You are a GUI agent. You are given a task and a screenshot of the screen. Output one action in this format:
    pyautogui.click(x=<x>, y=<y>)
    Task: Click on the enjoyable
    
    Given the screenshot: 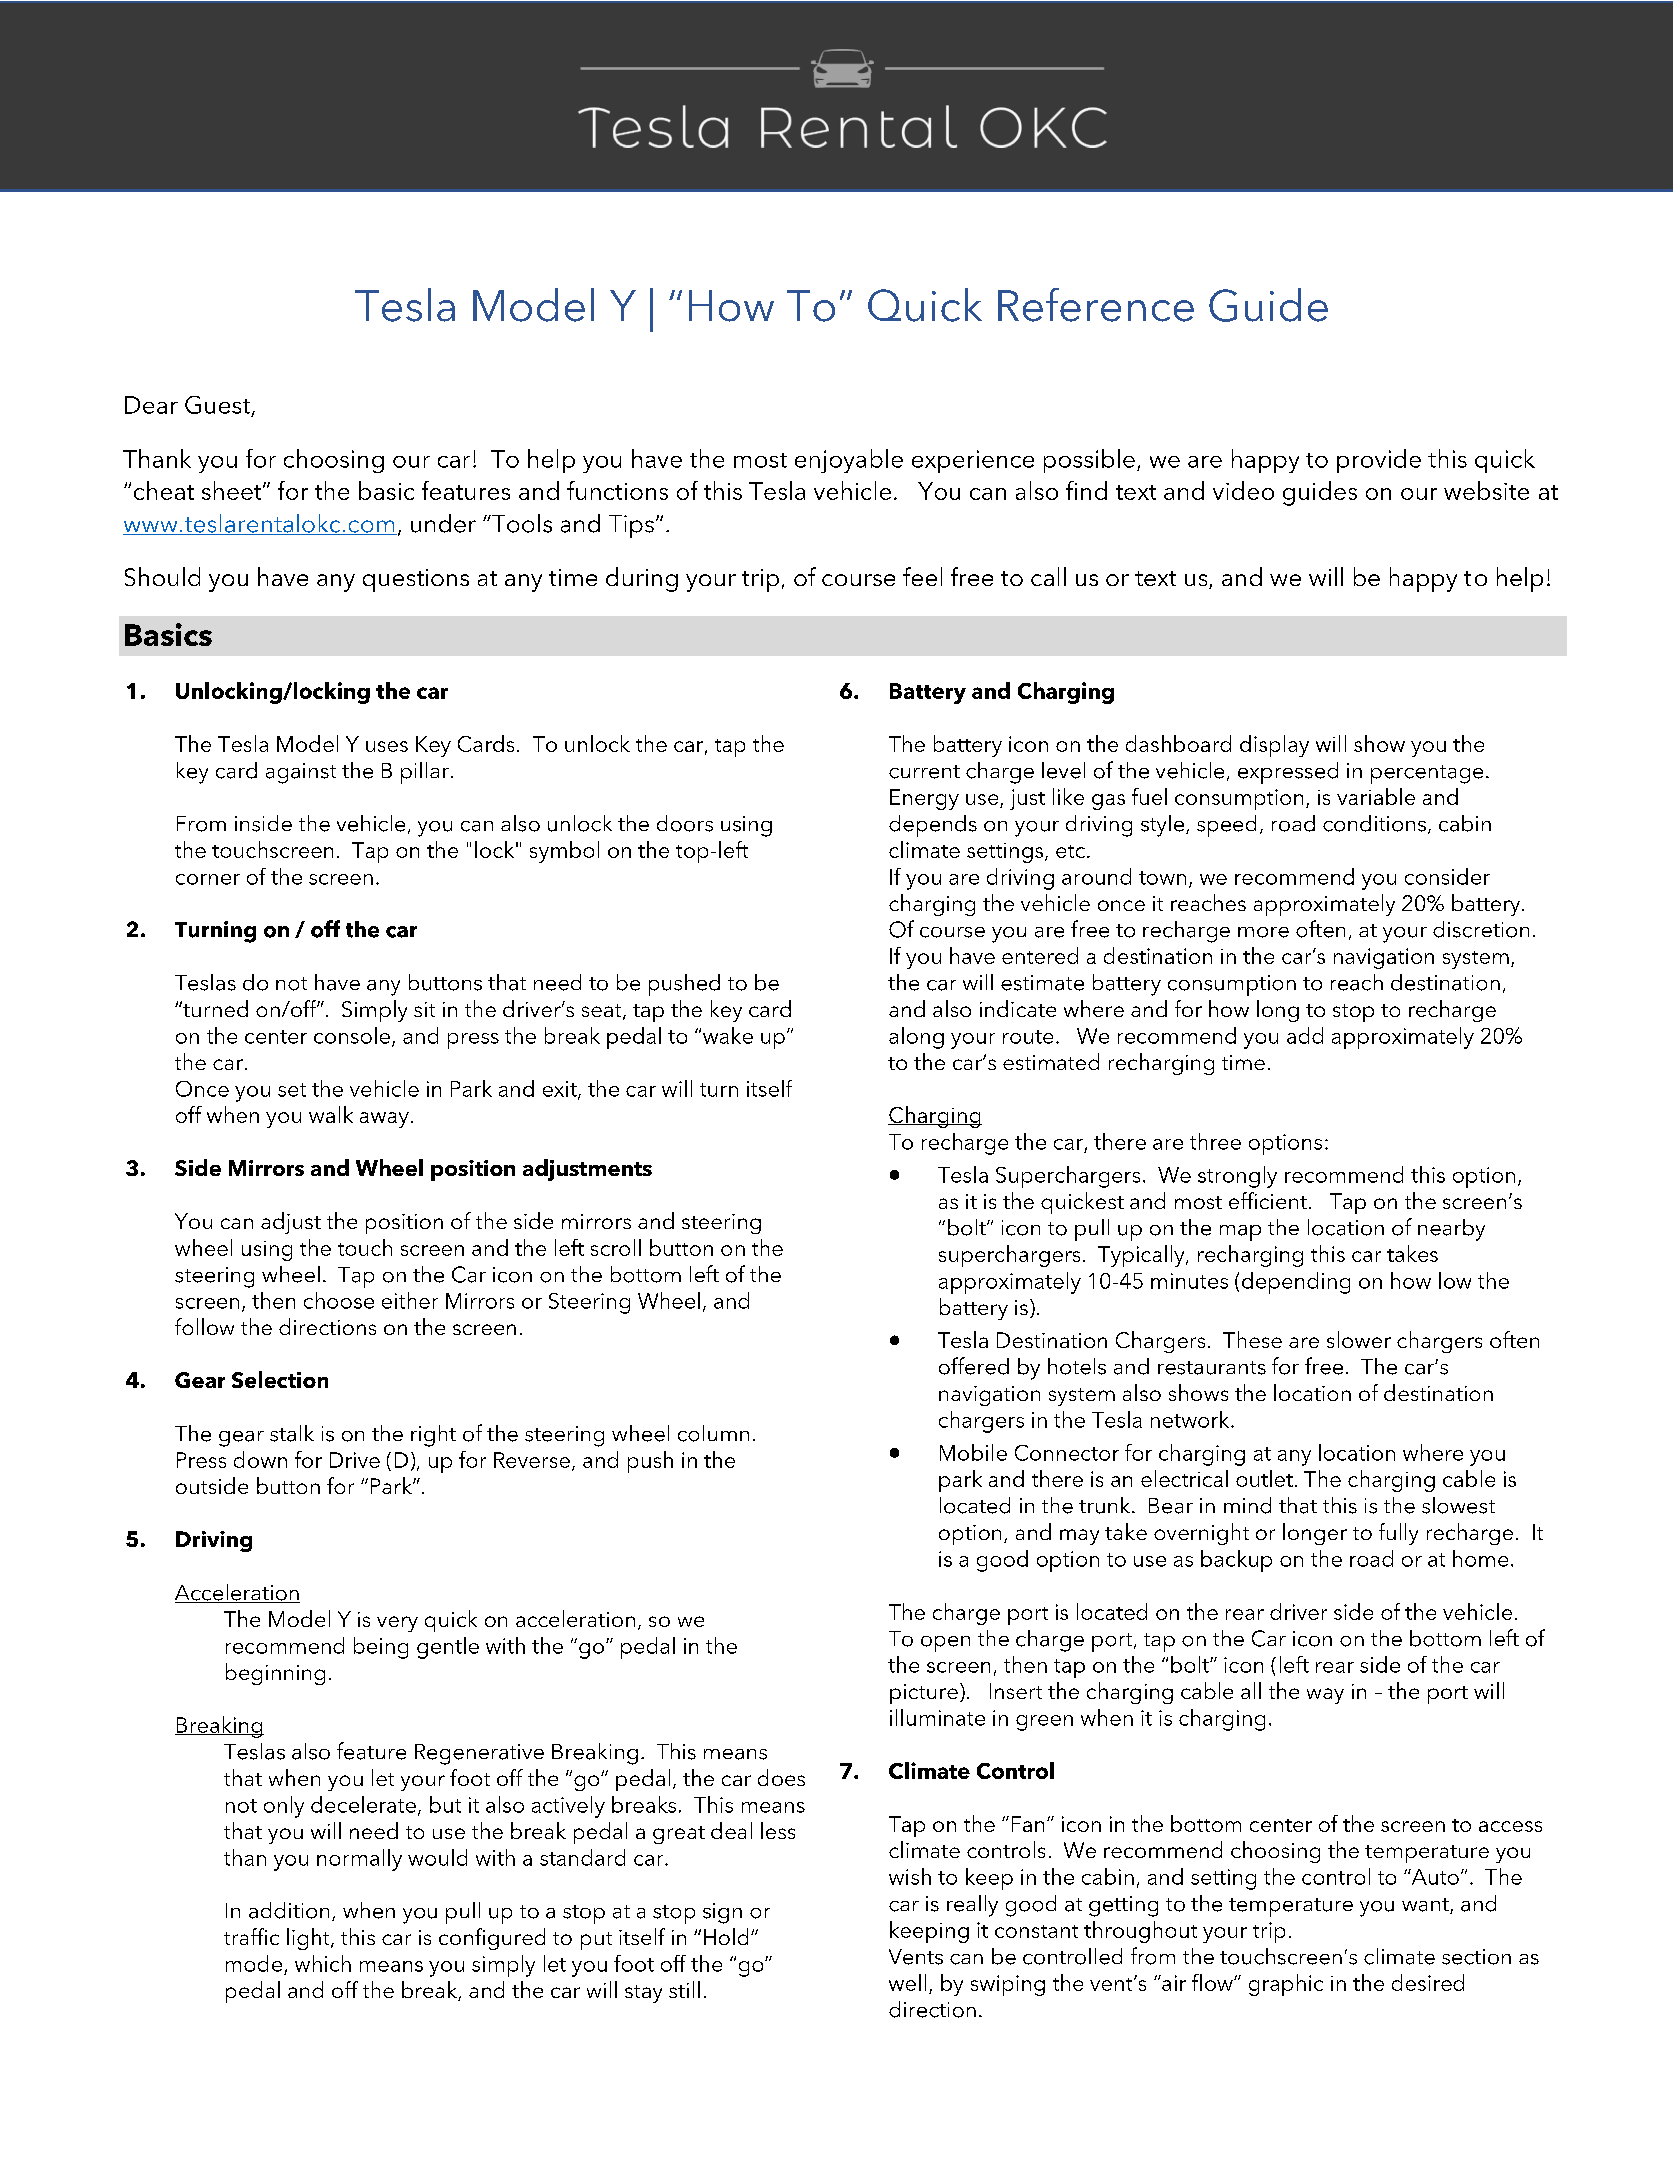 What is the action you would take?
    pyautogui.click(x=849, y=461)
